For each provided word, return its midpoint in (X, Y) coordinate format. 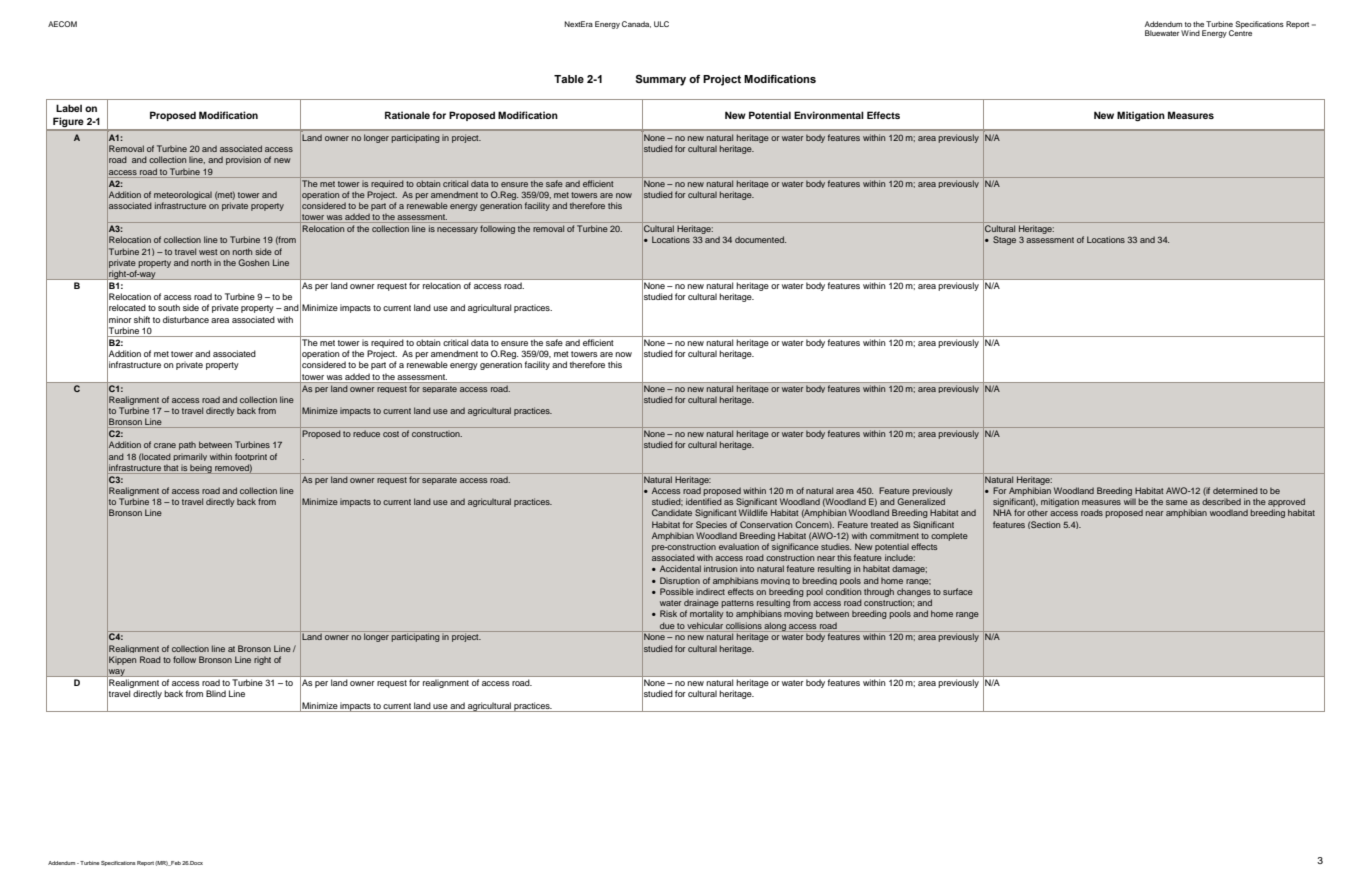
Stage (1004, 240)
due (667, 625)
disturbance (186, 319)
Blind (216, 693)
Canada (636, 24)
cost (391, 434)
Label (69, 108)
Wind (1190, 33)
